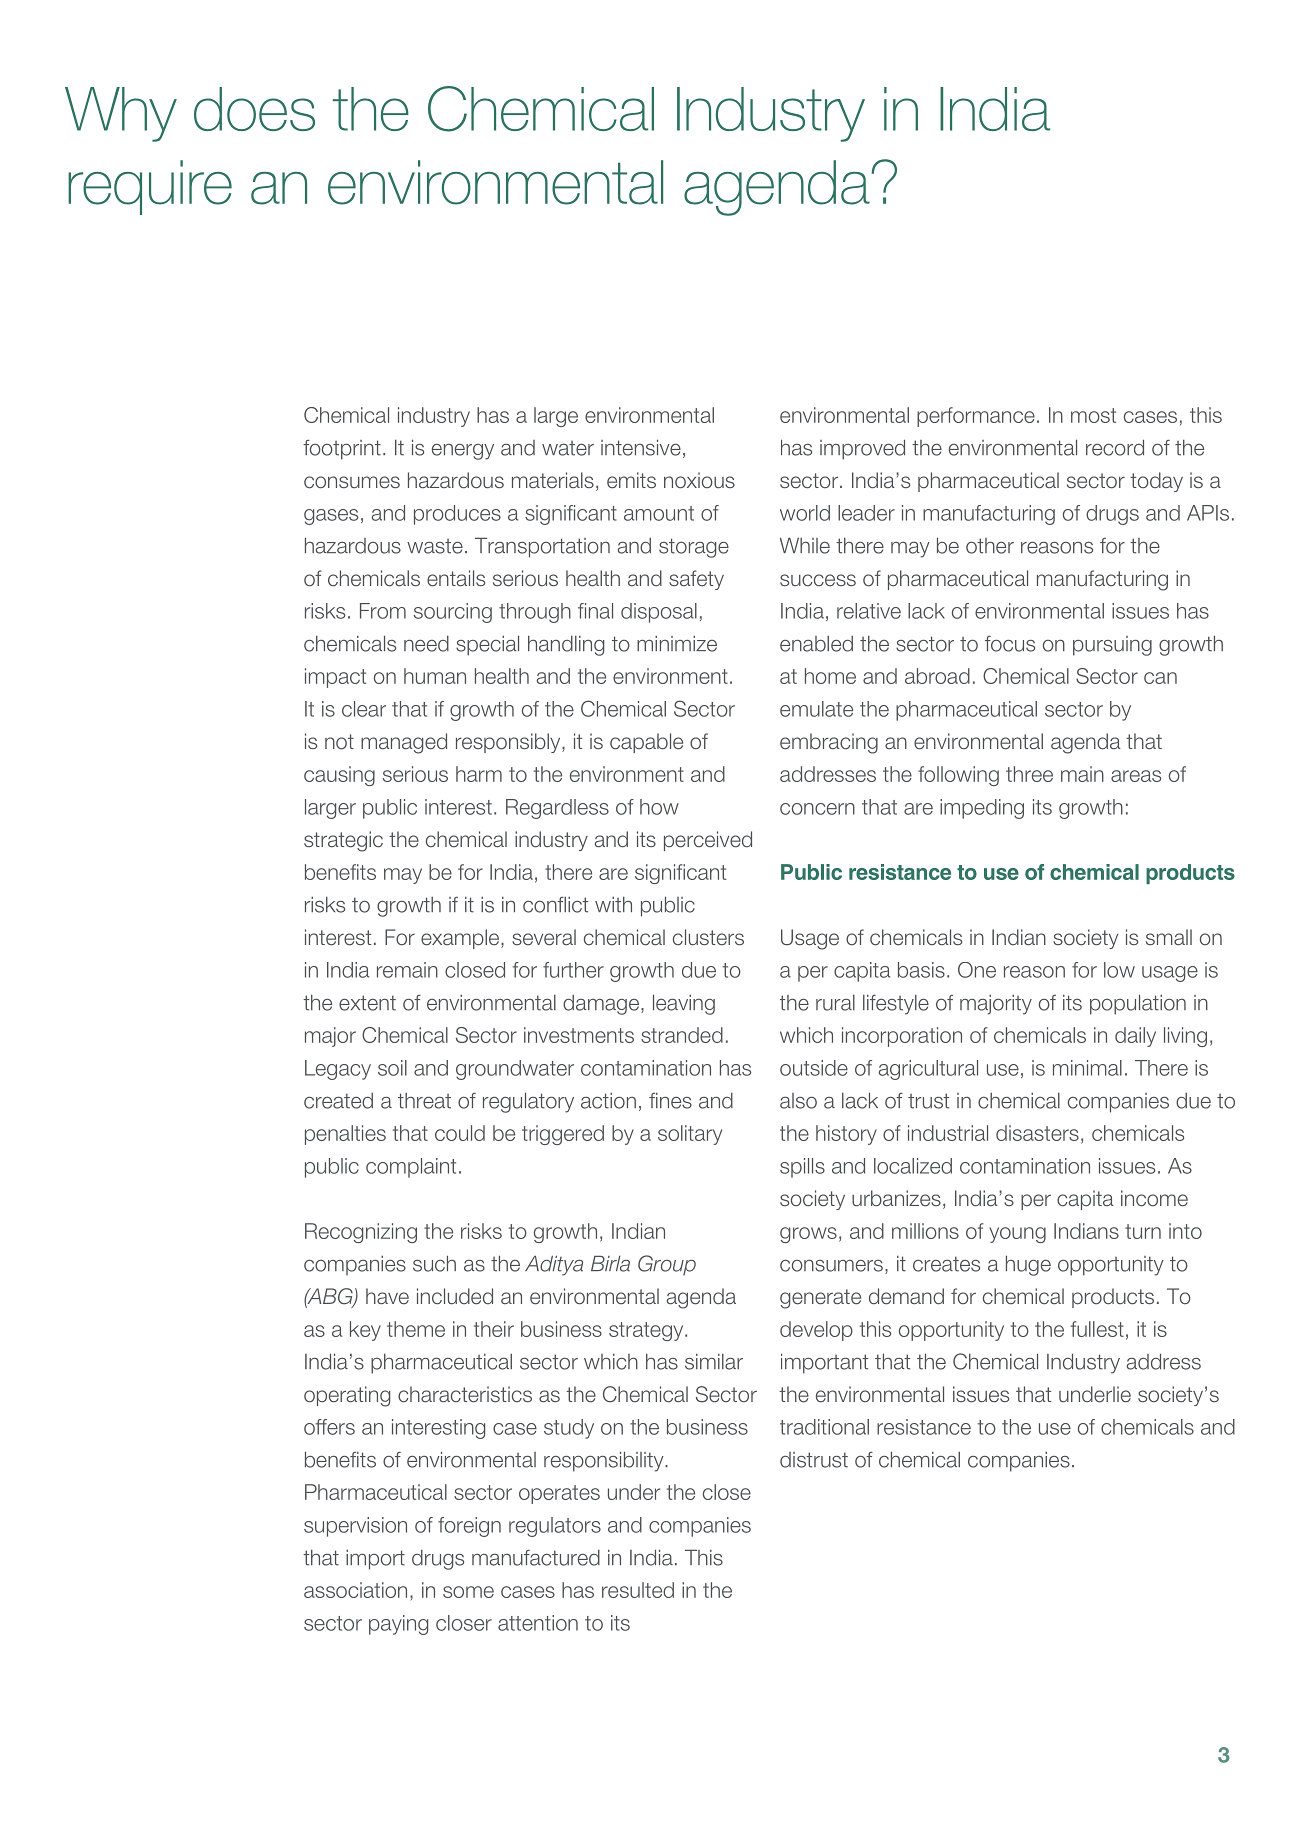 The image size is (1295, 1832). What do you see at coordinates (982, 809) in the image?
I see `impeding` at bounding box center [982, 809].
